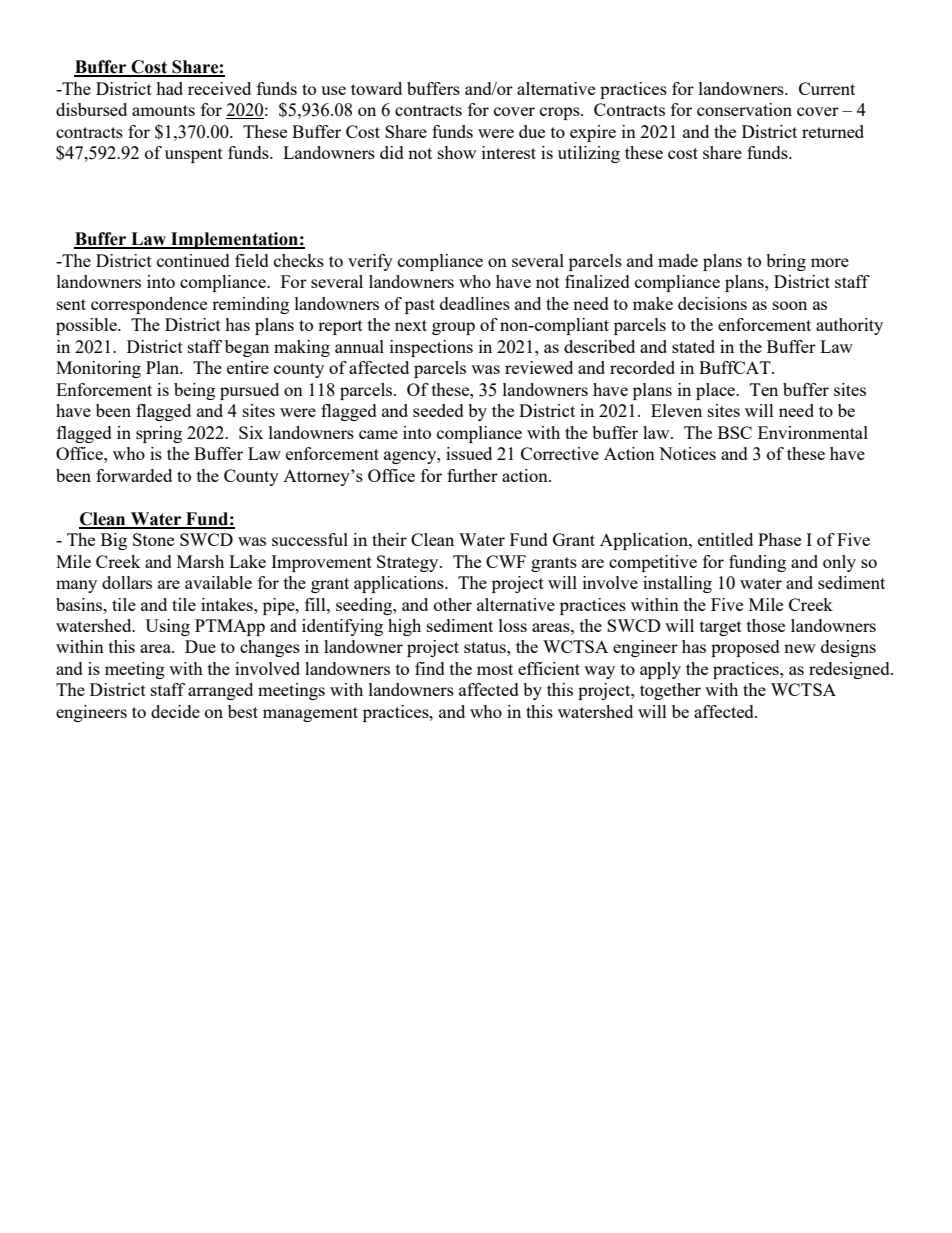 This document has height=1233, width=952. Describe the element at coordinates (194, 391) in the document. I see `being` at that location.
